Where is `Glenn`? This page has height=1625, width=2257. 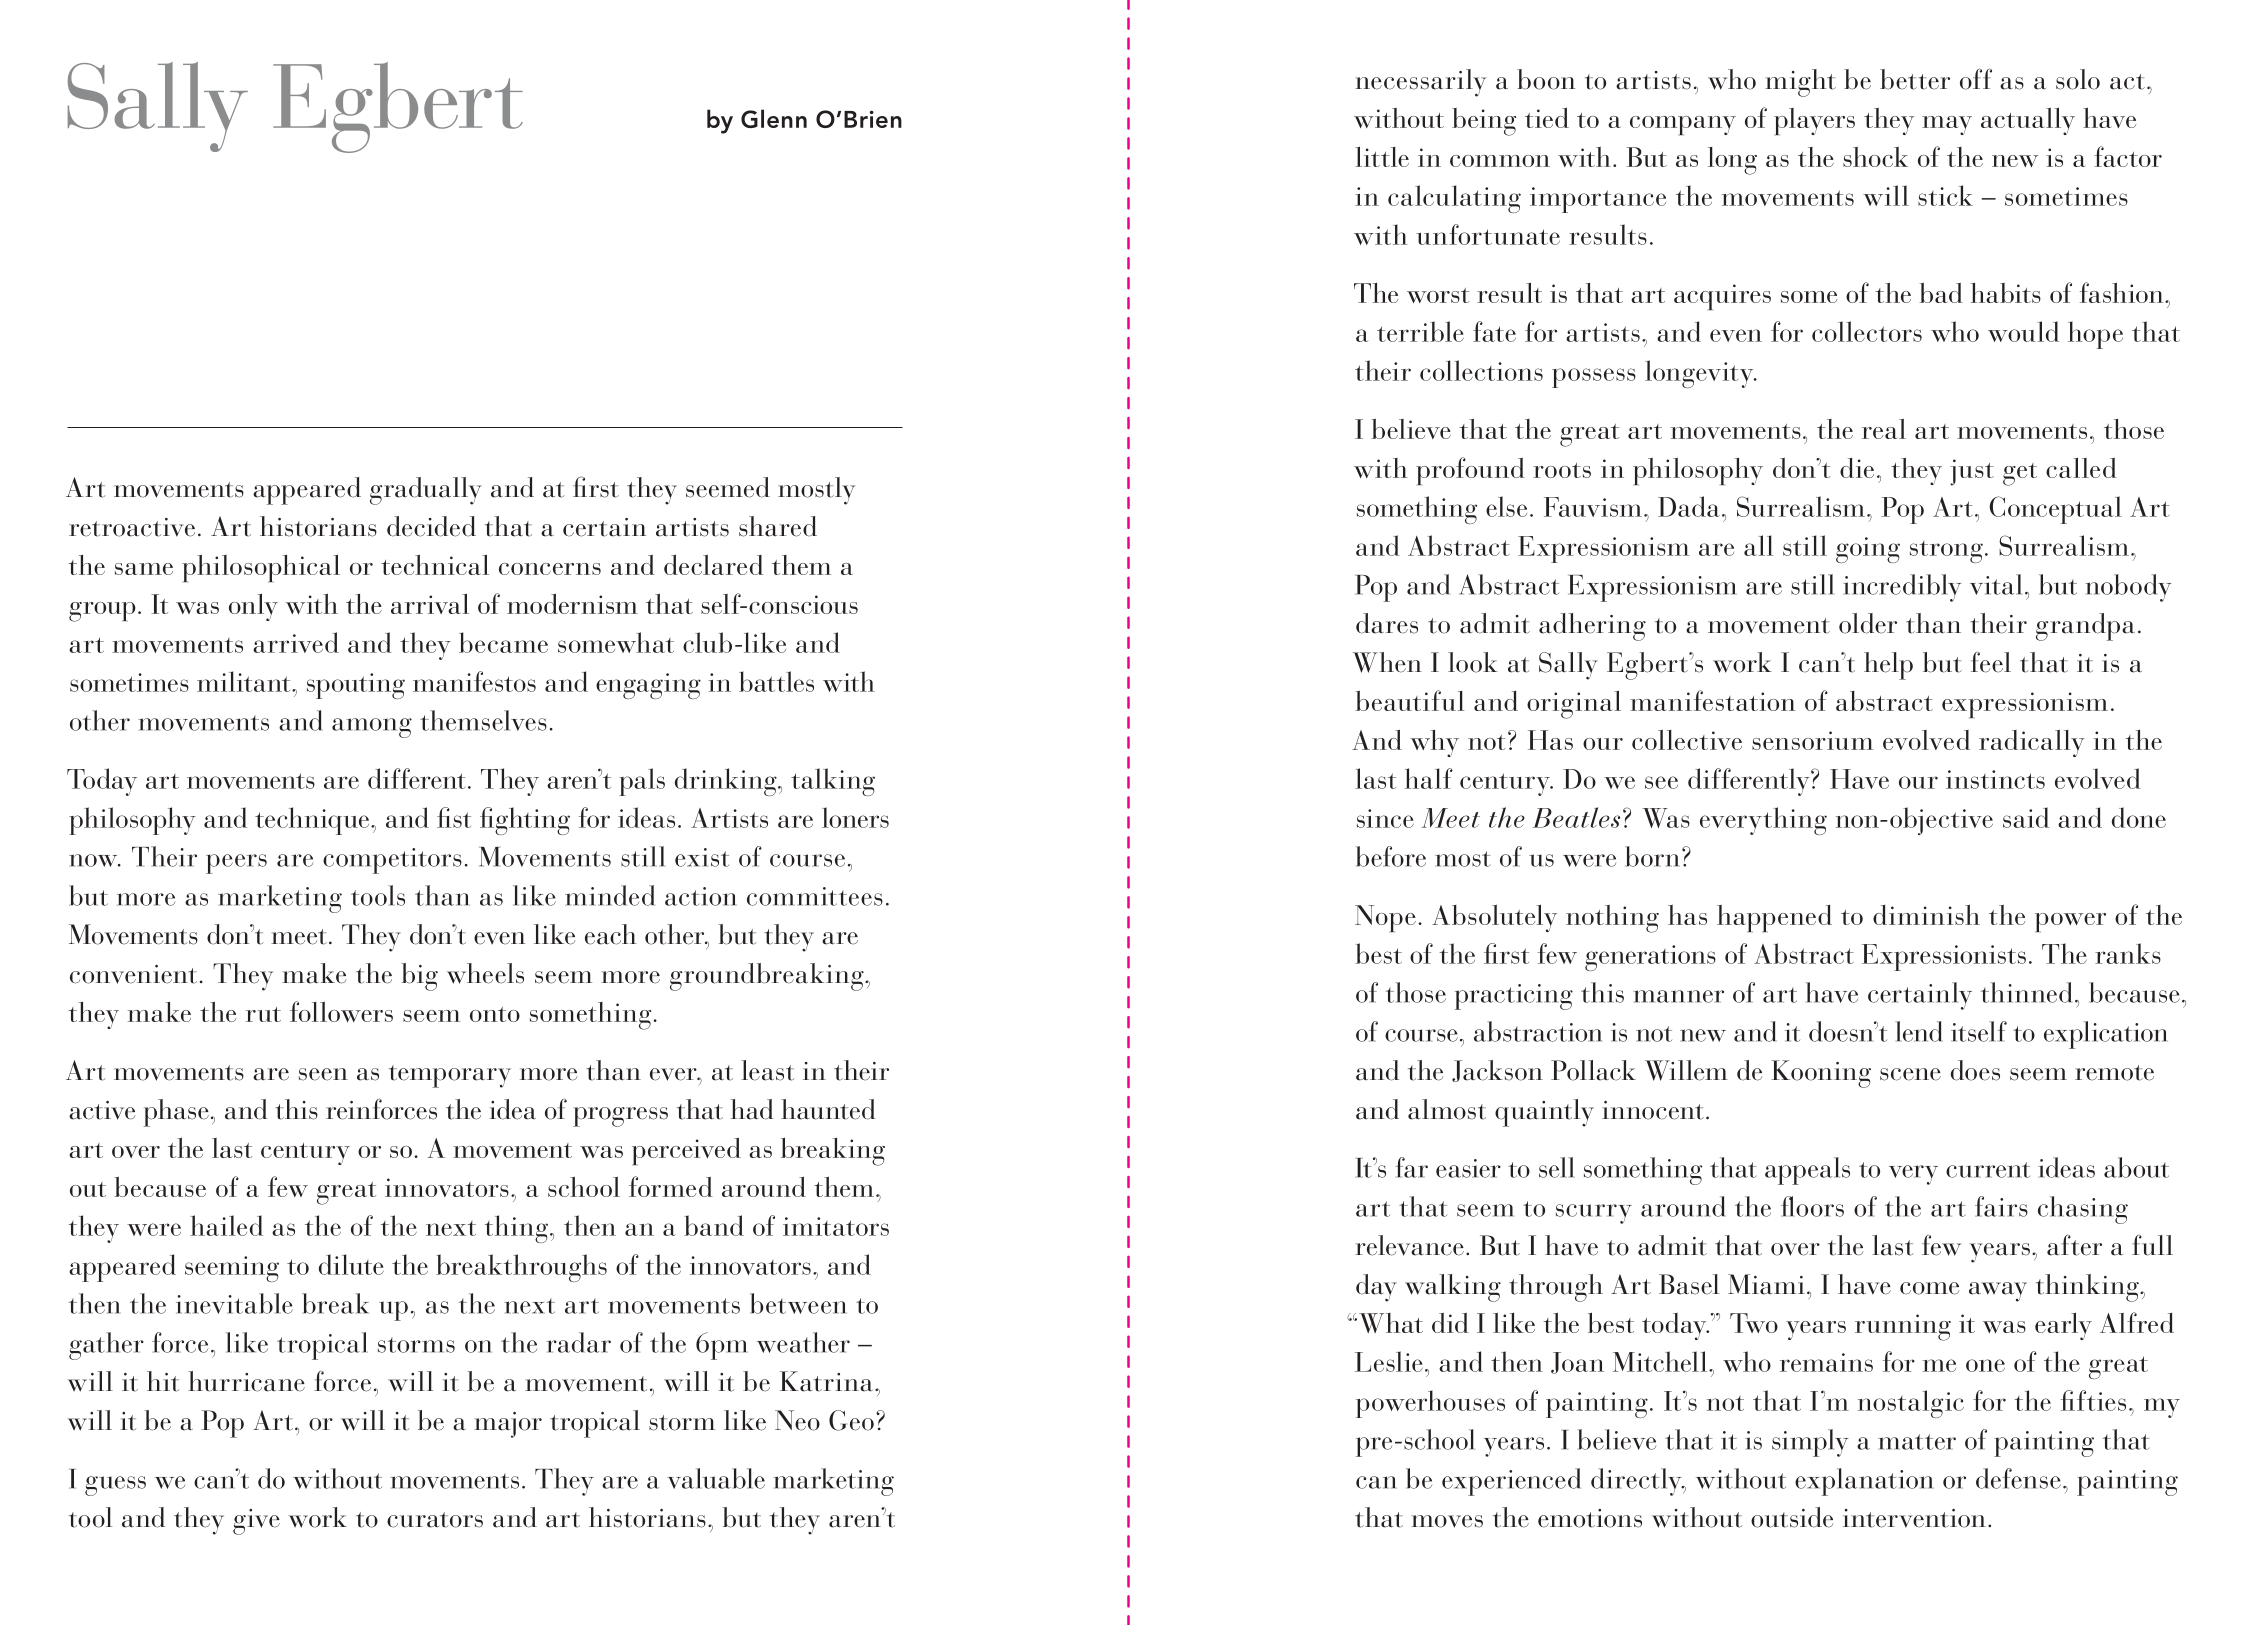 Glenn is located at coordinates (774, 118).
